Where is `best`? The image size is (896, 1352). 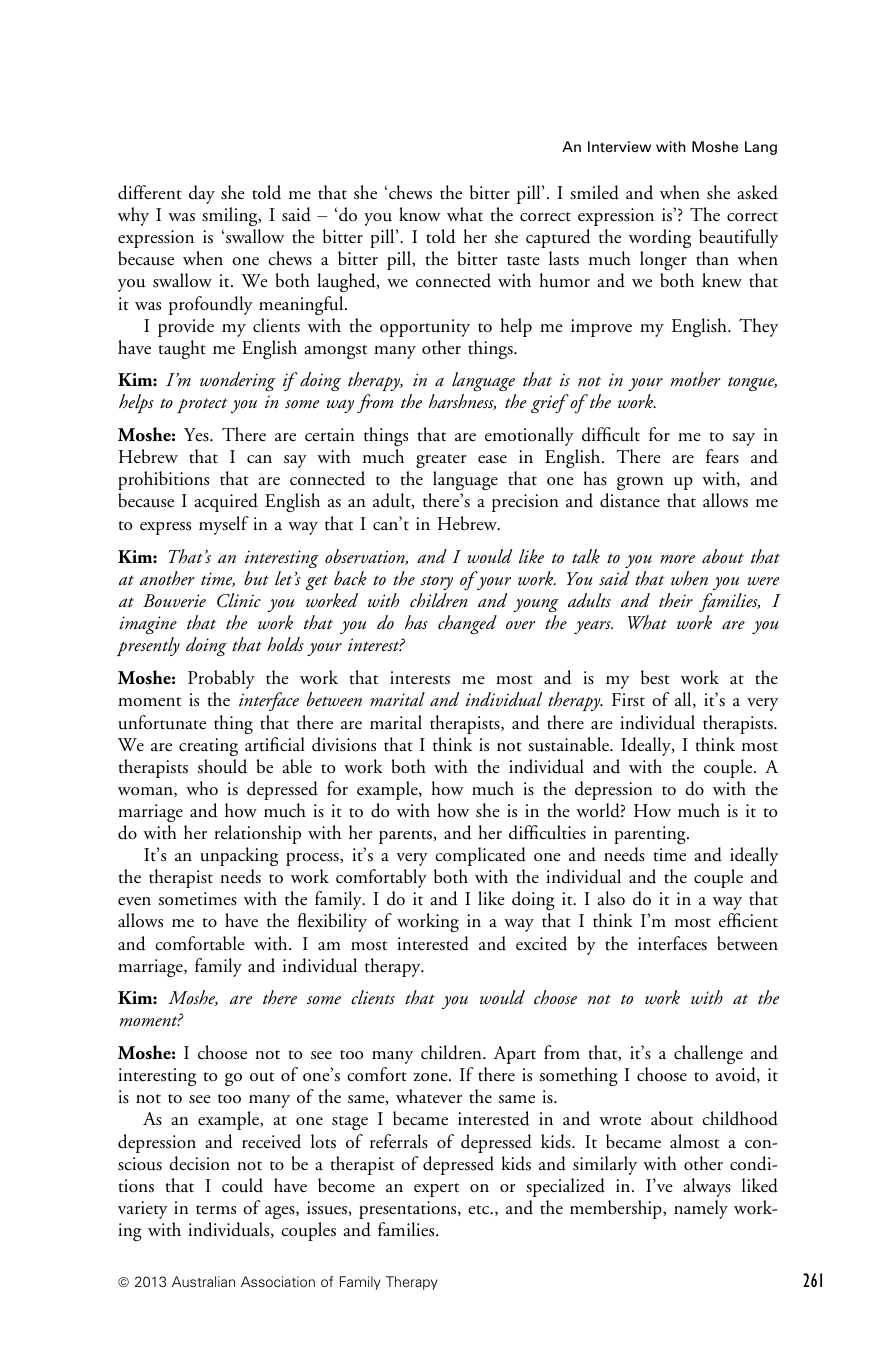
best is located at coordinates (655, 677).
